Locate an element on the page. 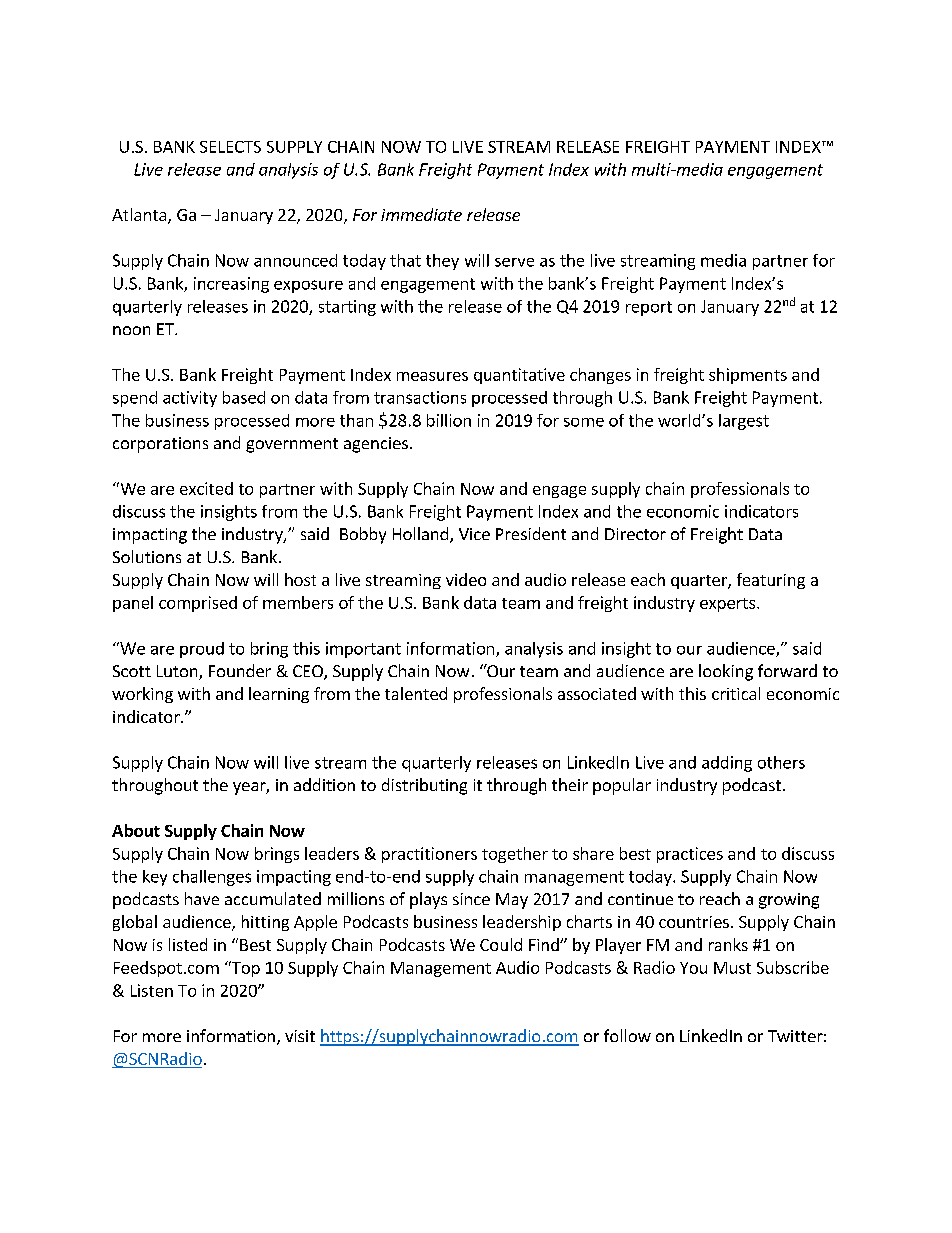 This document has width=952, height=1233. talented is located at coordinates (416, 693).
